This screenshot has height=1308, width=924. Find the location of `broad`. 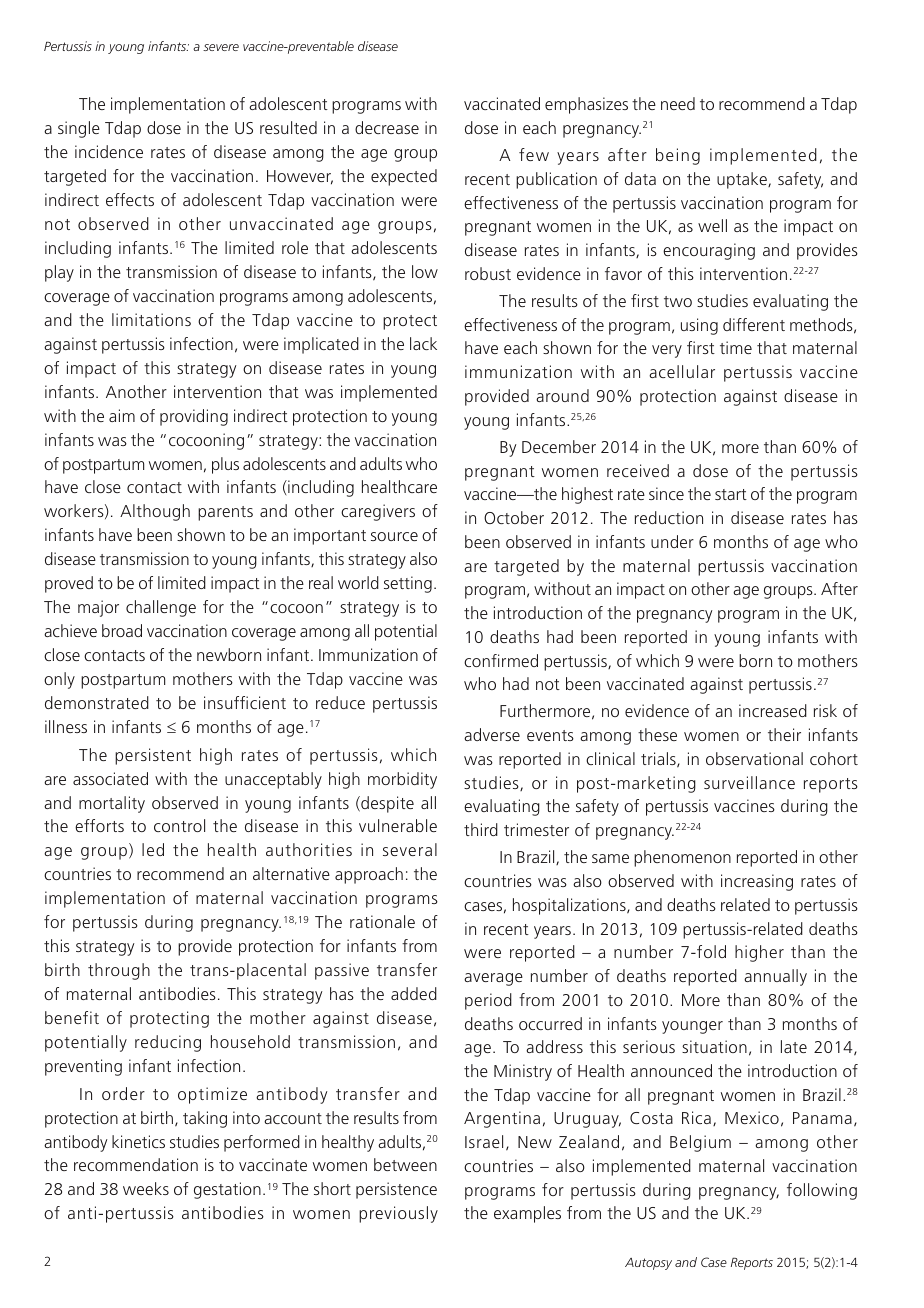

broad is located at coordinates (122, 630).
